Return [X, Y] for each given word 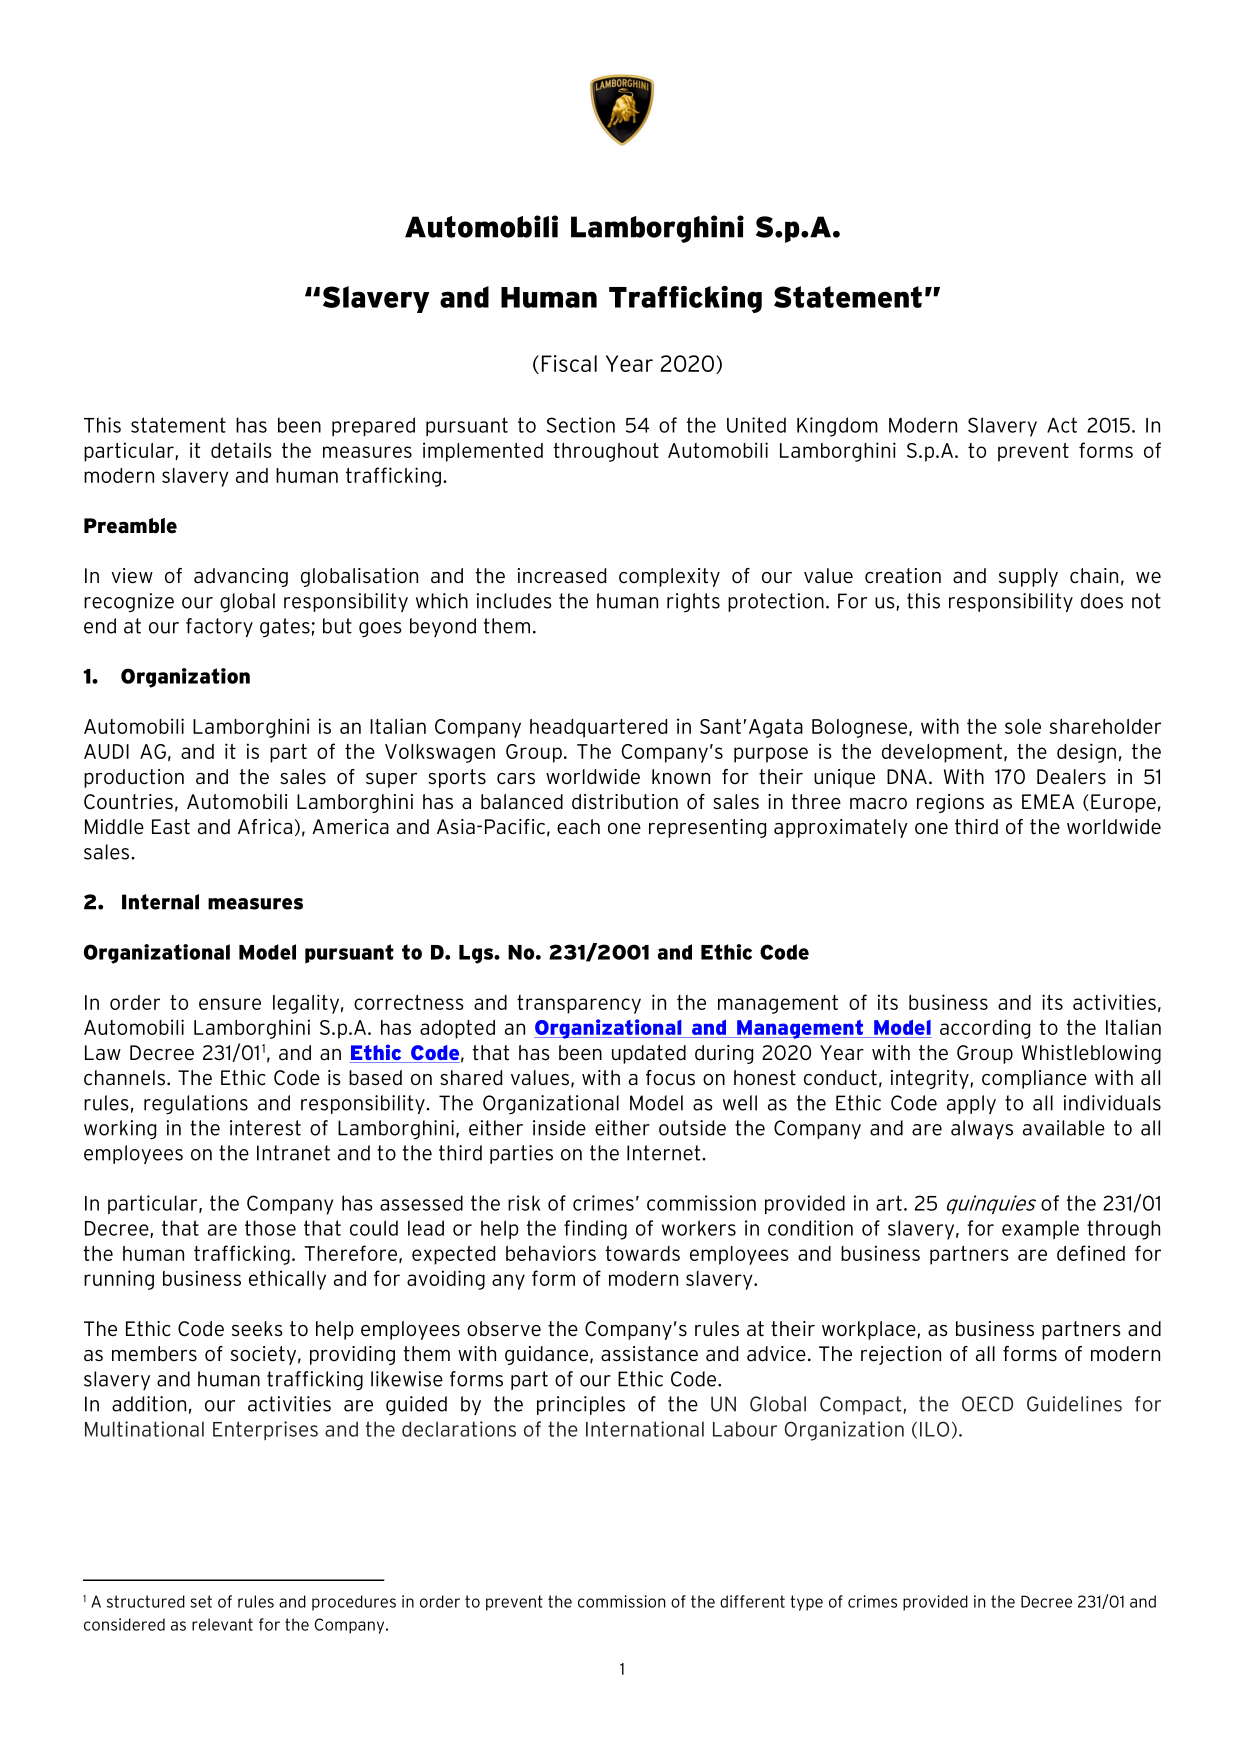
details [241, 450]
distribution [625, 802]
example [1040, 1230]
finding [595, 1230]
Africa [265, 827]
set [201, 1601]
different [752, 1601]
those [270, 1228]
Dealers [1071, 777]
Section [581, 425]
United [756, 425]
